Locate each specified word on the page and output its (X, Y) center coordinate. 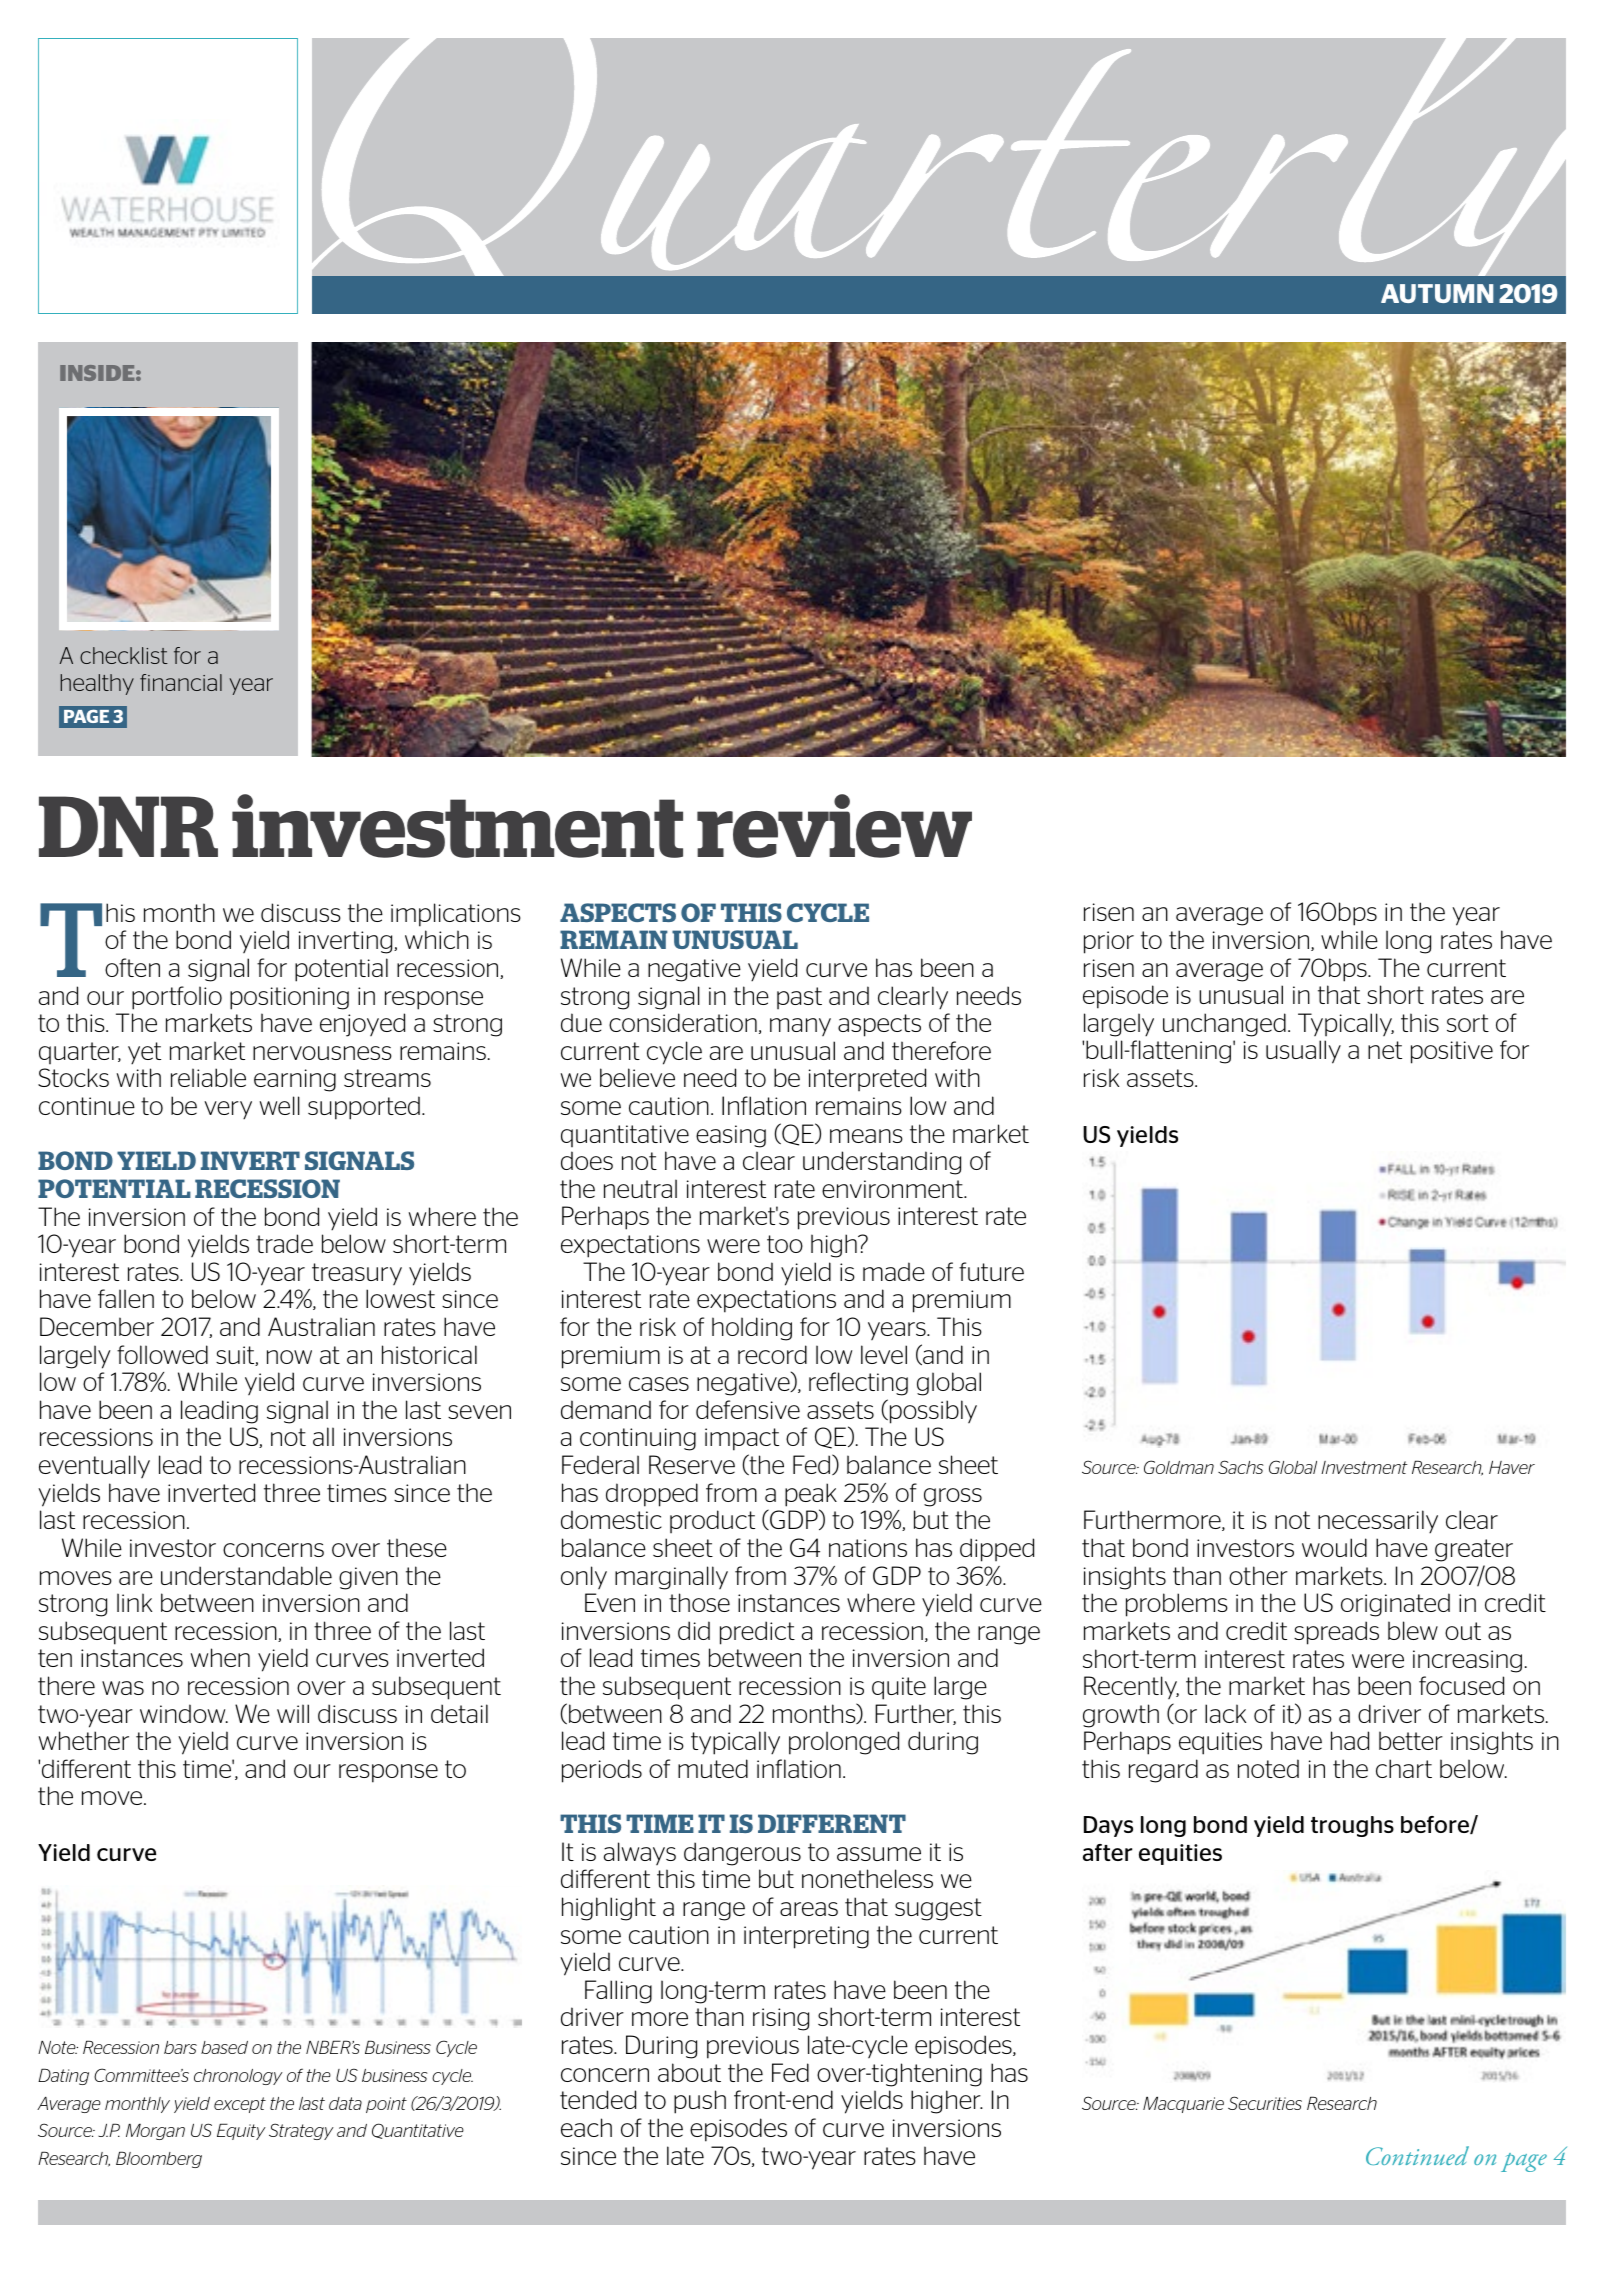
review (834, 826)
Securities (1265, 2103)
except (240, 2105)
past (799, 998)
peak (811, 1495)
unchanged (1224, 1025)
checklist (124, 655)
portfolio (177, 998)
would (1334, 1547)
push (700, 2102)
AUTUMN (1437, 293)
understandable (246, 1575)
